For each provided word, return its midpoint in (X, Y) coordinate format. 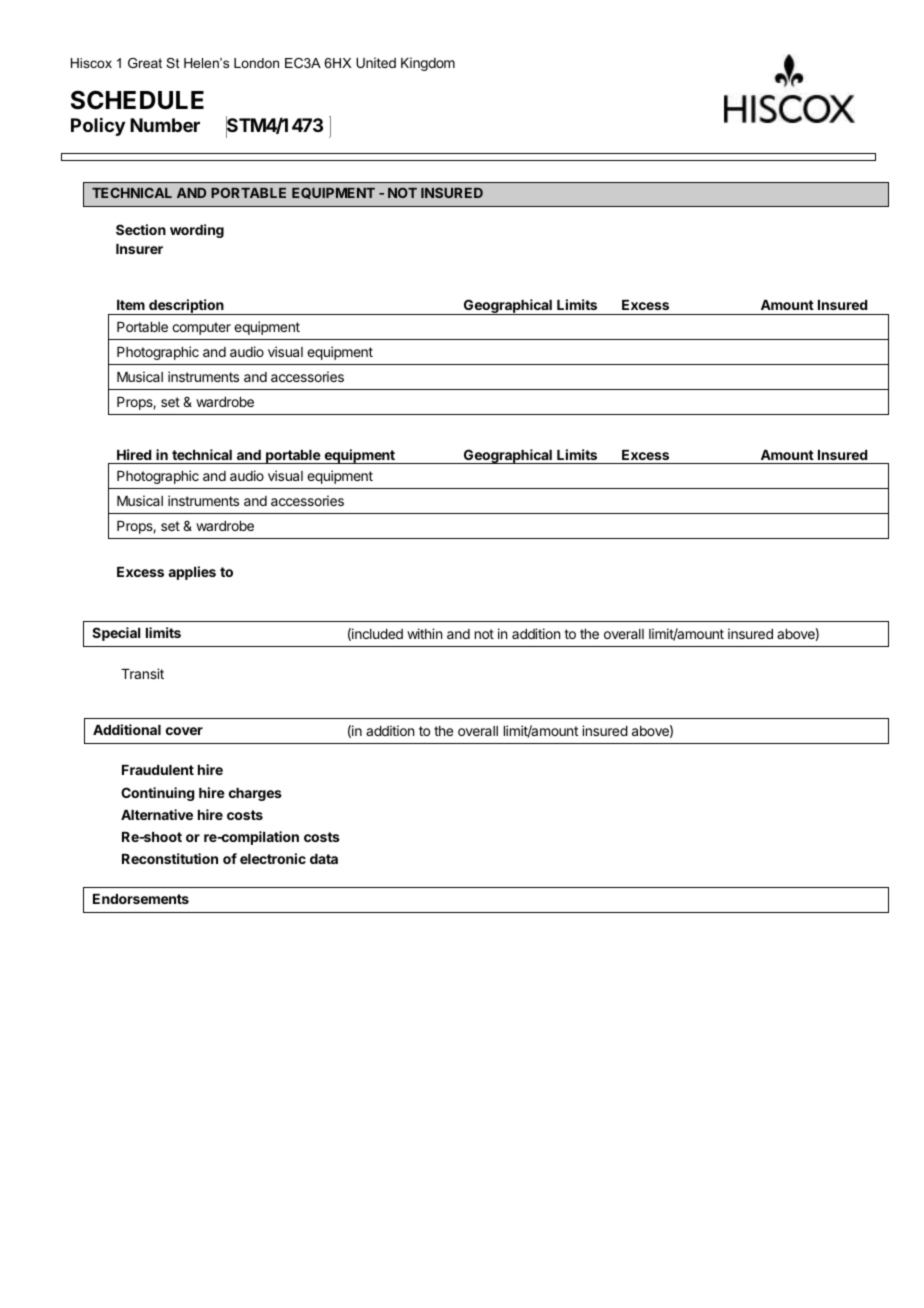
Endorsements (141, 899)
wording (197, 231)
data (324, 859)
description (186, 307)
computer (201, 328)
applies (192, 573)
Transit (142, 673)
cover (184, 731)
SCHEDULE (137, 100)
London (256, 63)
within (424, 633)
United (376, 62)
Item (131, 305)
